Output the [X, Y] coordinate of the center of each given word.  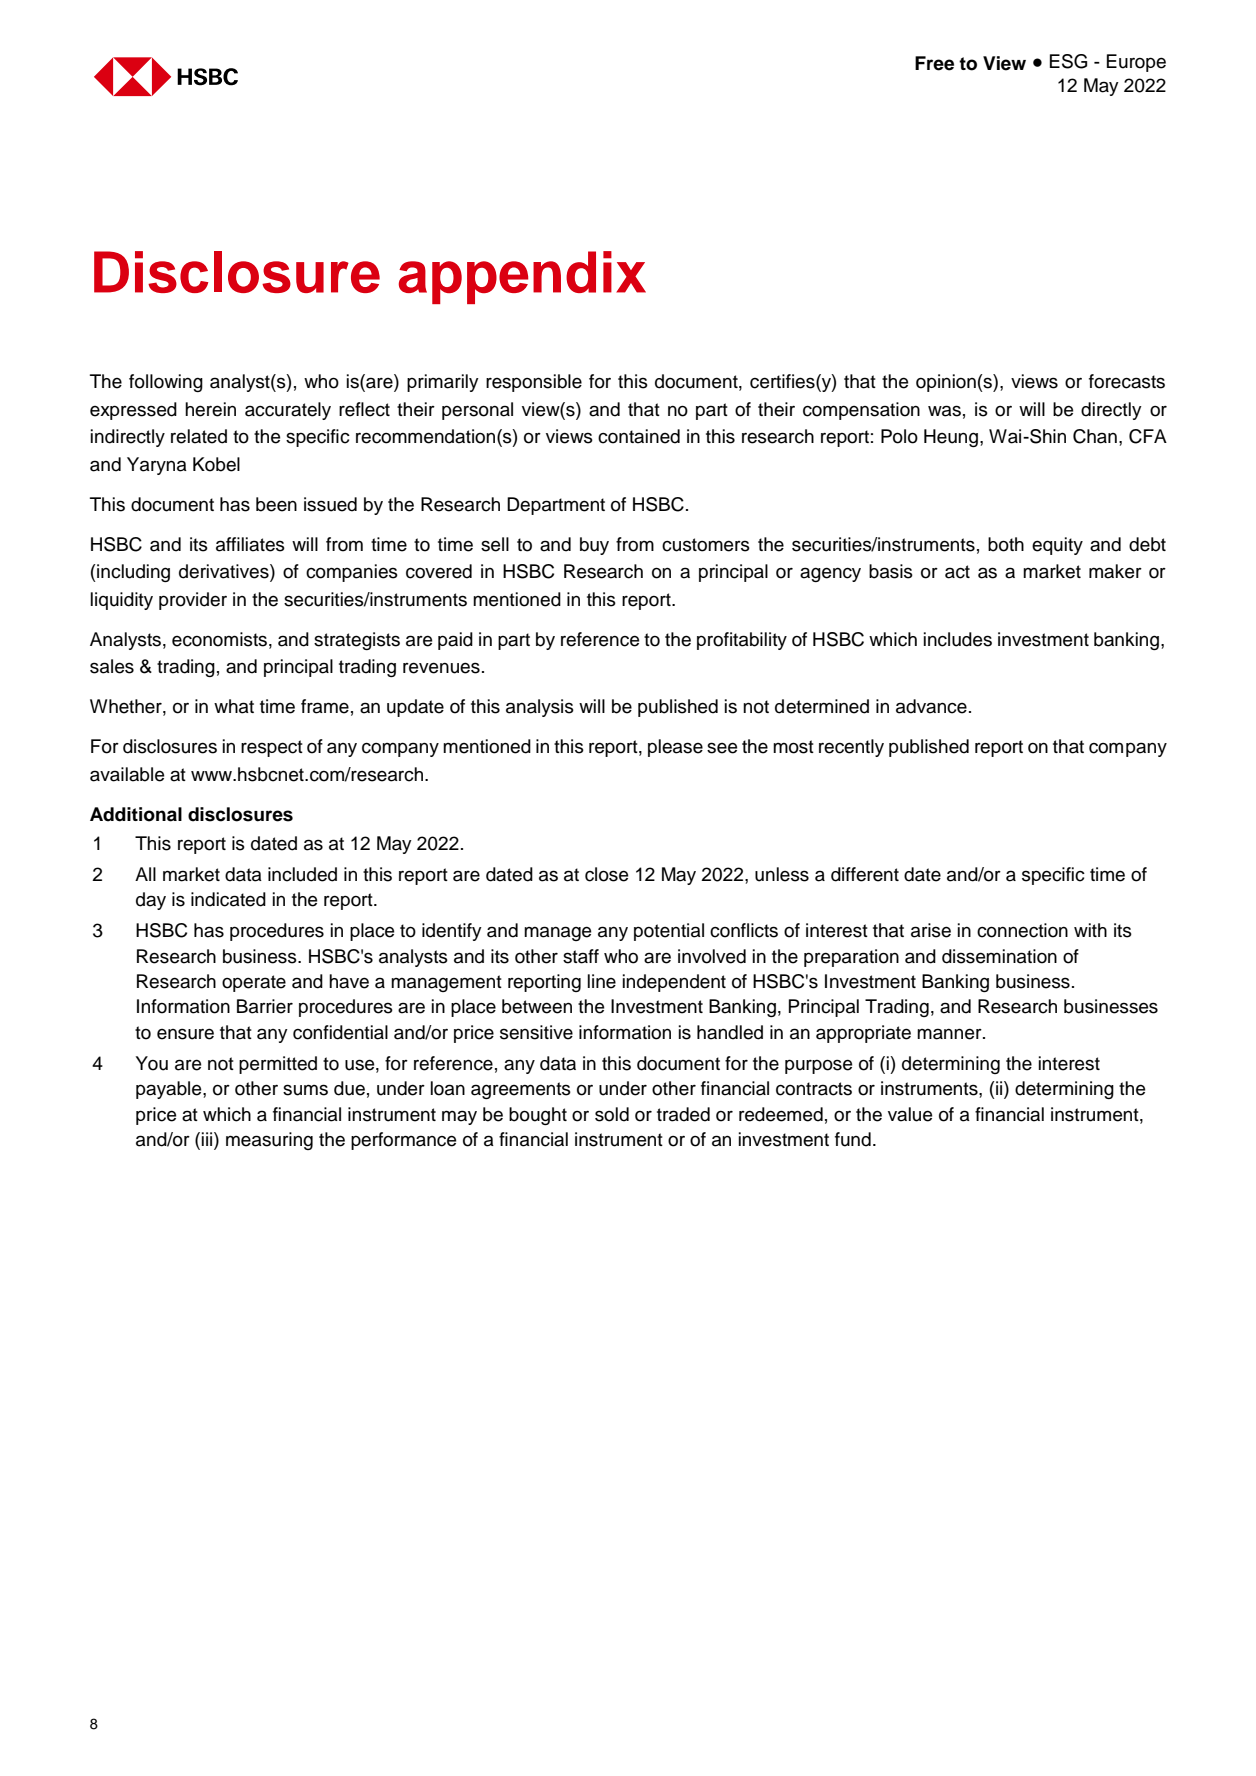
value [910, 1114]
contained [639, 436]
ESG [1068, 61]
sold [612, 1114]
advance [931, 706]
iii [208, 1139]
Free [934, 63]
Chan [1095, 436]
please [675, 748]
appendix [522, 277]
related [199, 436]
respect [272, 748]
